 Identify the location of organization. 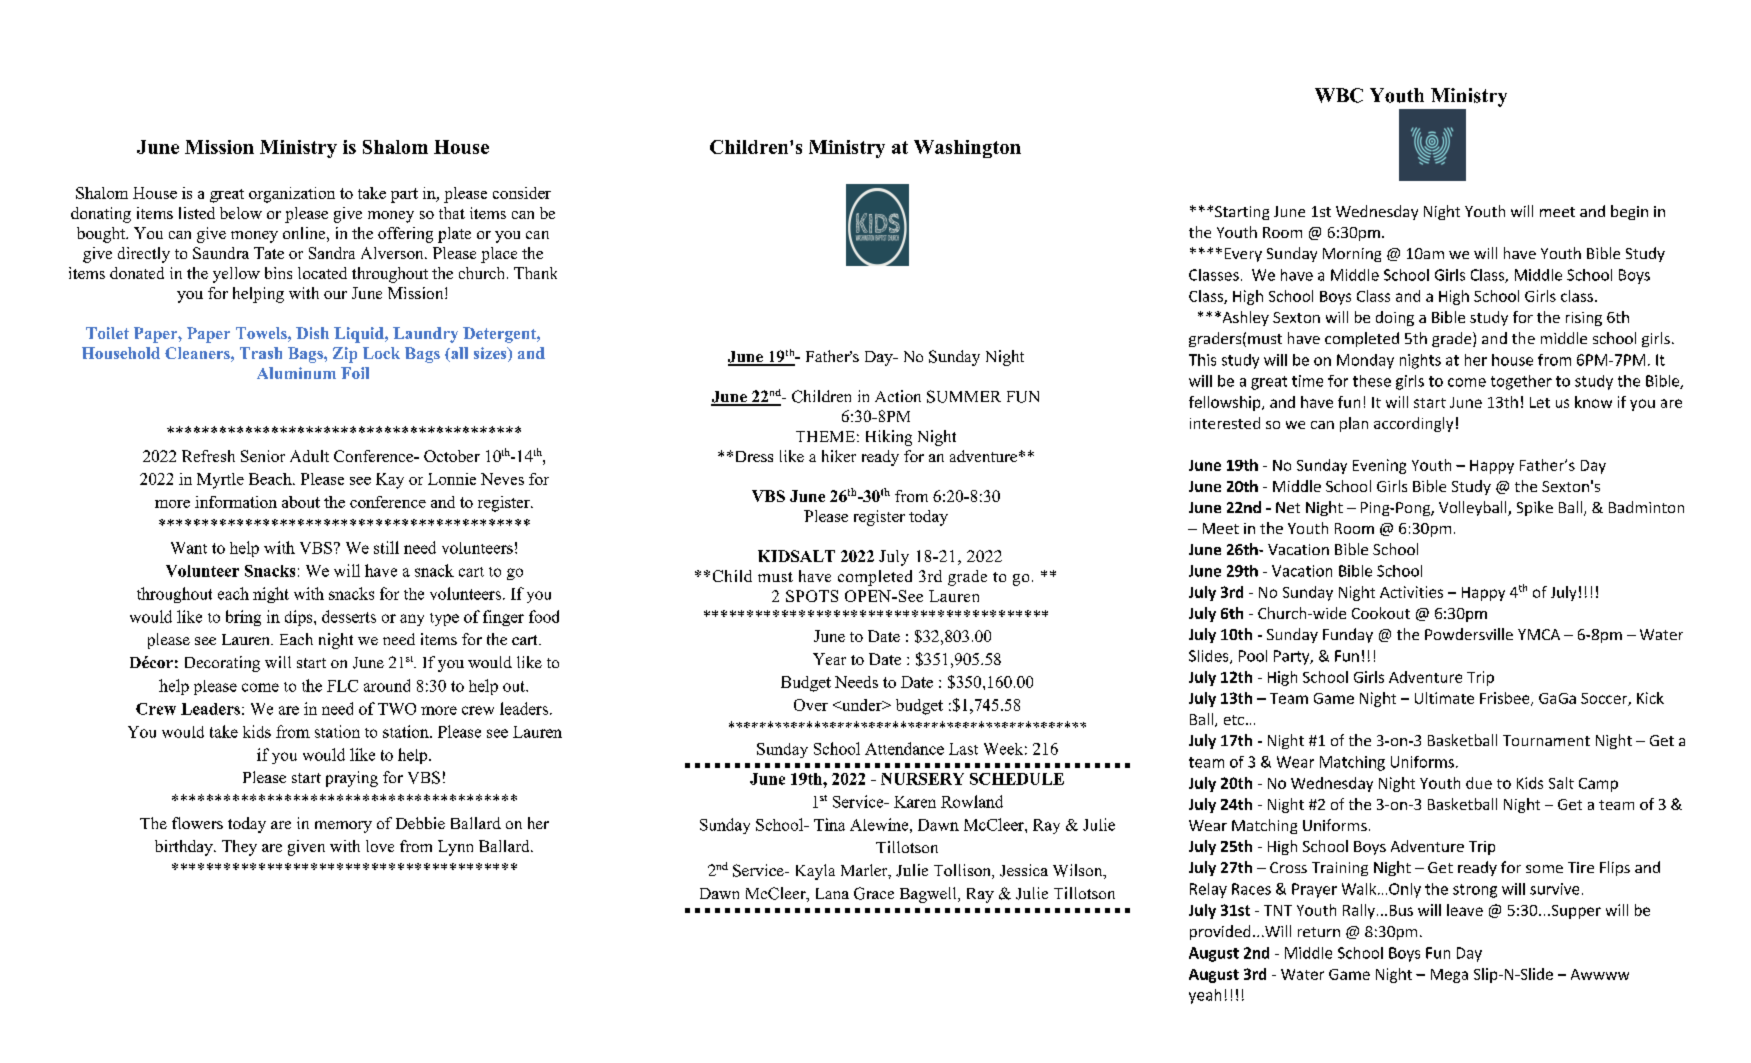
(292, 195).
